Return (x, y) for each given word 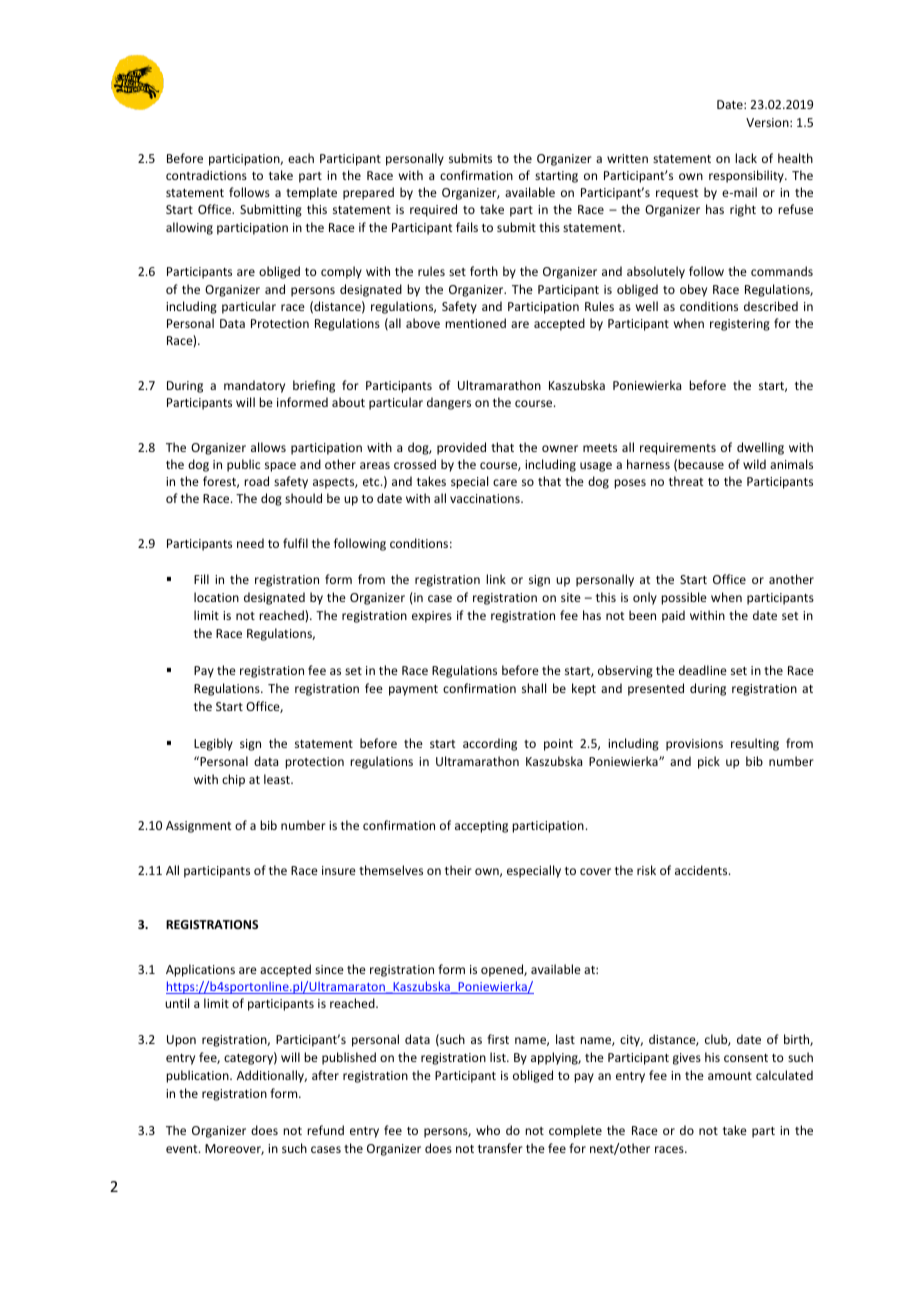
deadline (703, 670)
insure (339, 870)
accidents (702, 870)
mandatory (254, 386)
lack (746, 158)
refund (325, 1130)
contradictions (206, 175)
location (216, 597)
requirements (678, 449)
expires (432, 617)
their (458, 870)
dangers (449, 403)
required (433, 210)
